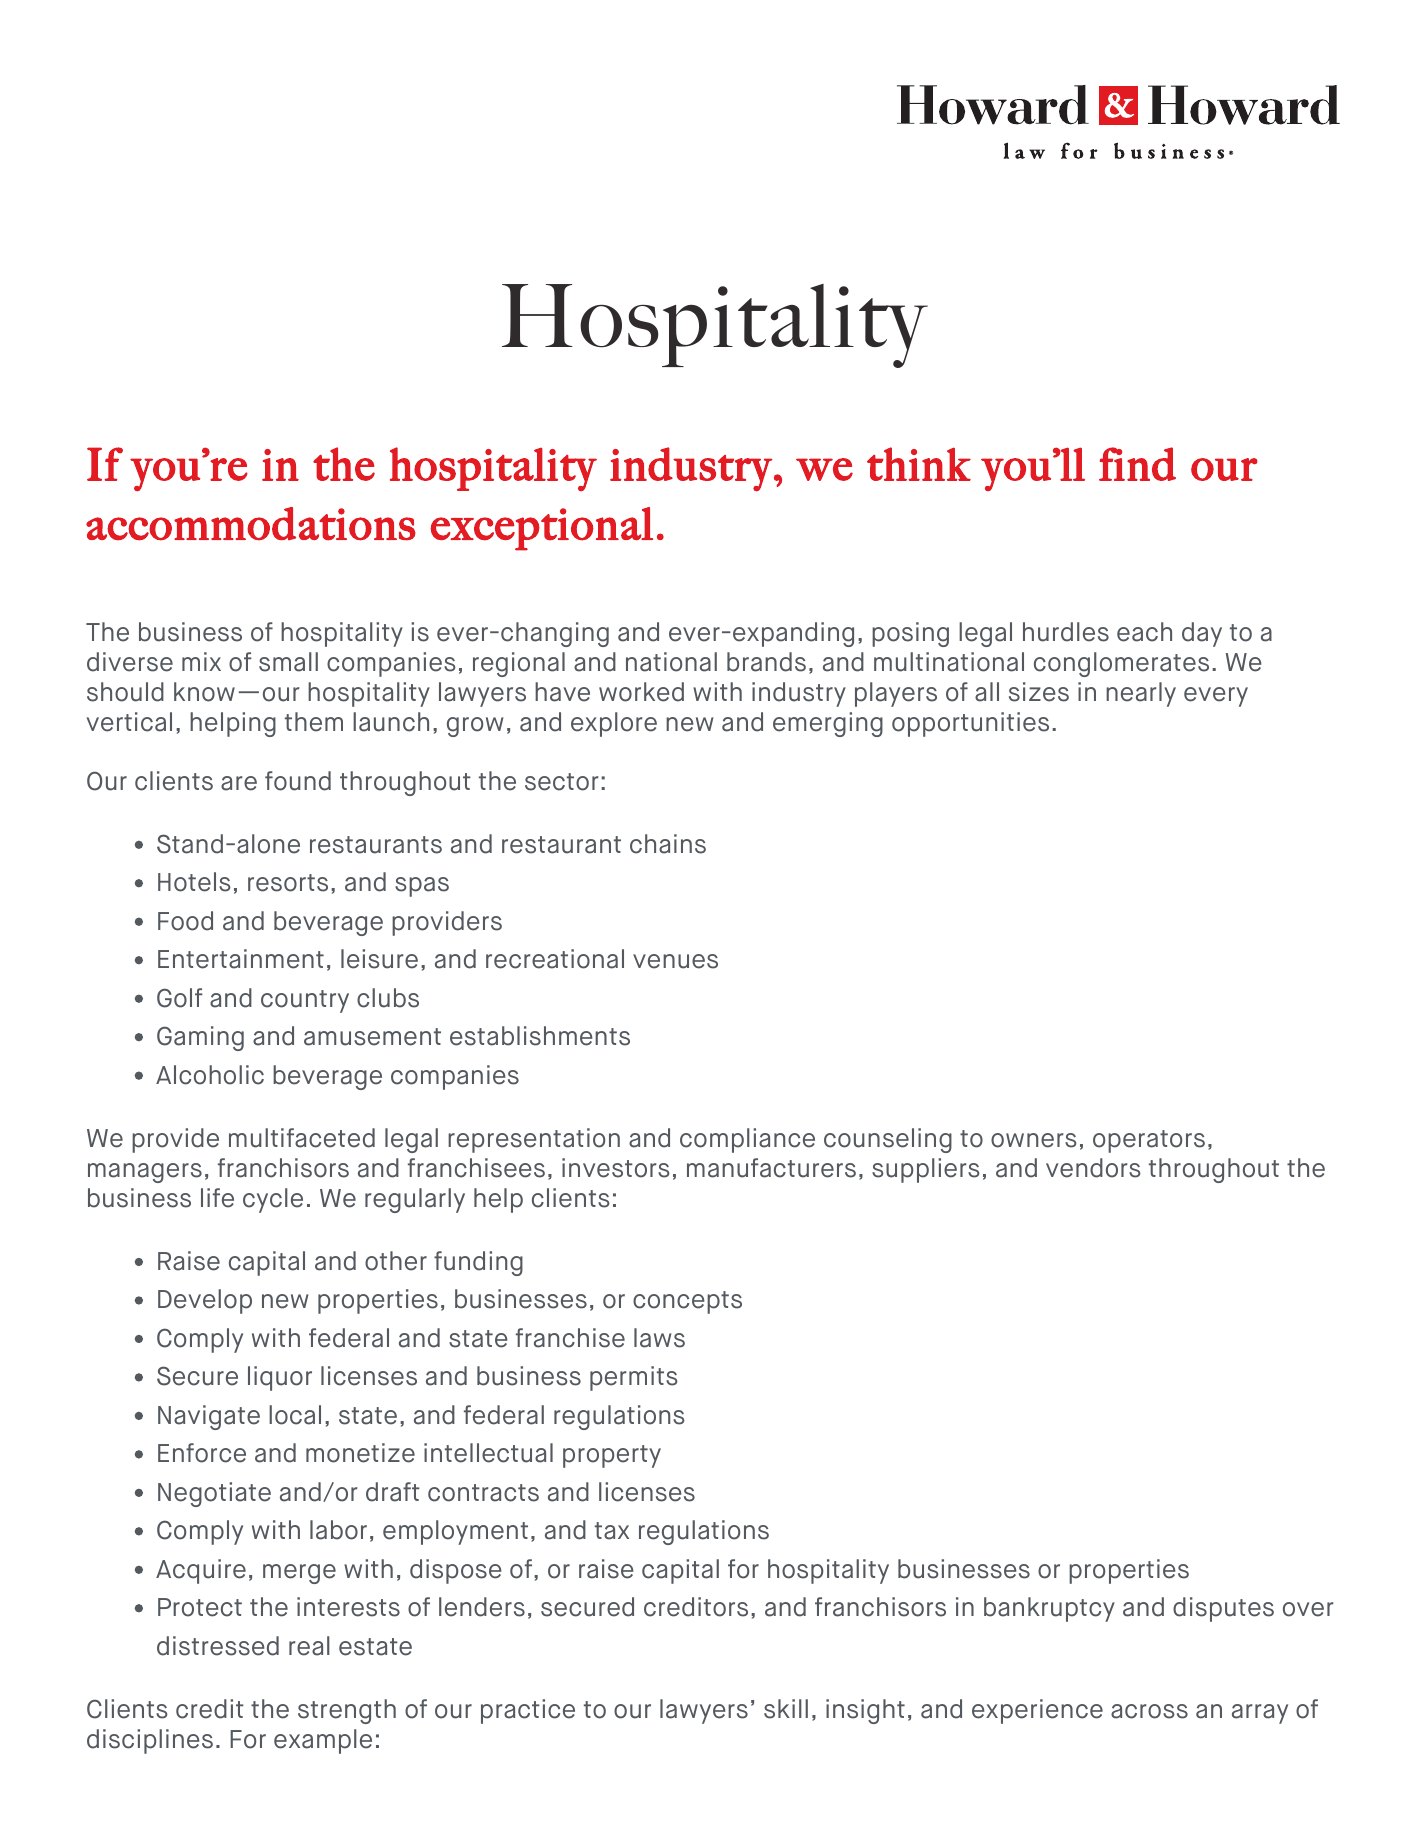 Image resolution: width=1427 pixels, height=1847 pixels. Describe the element at coordinates (541, 529) in the screenshot. I see `exceptional` at that location.
